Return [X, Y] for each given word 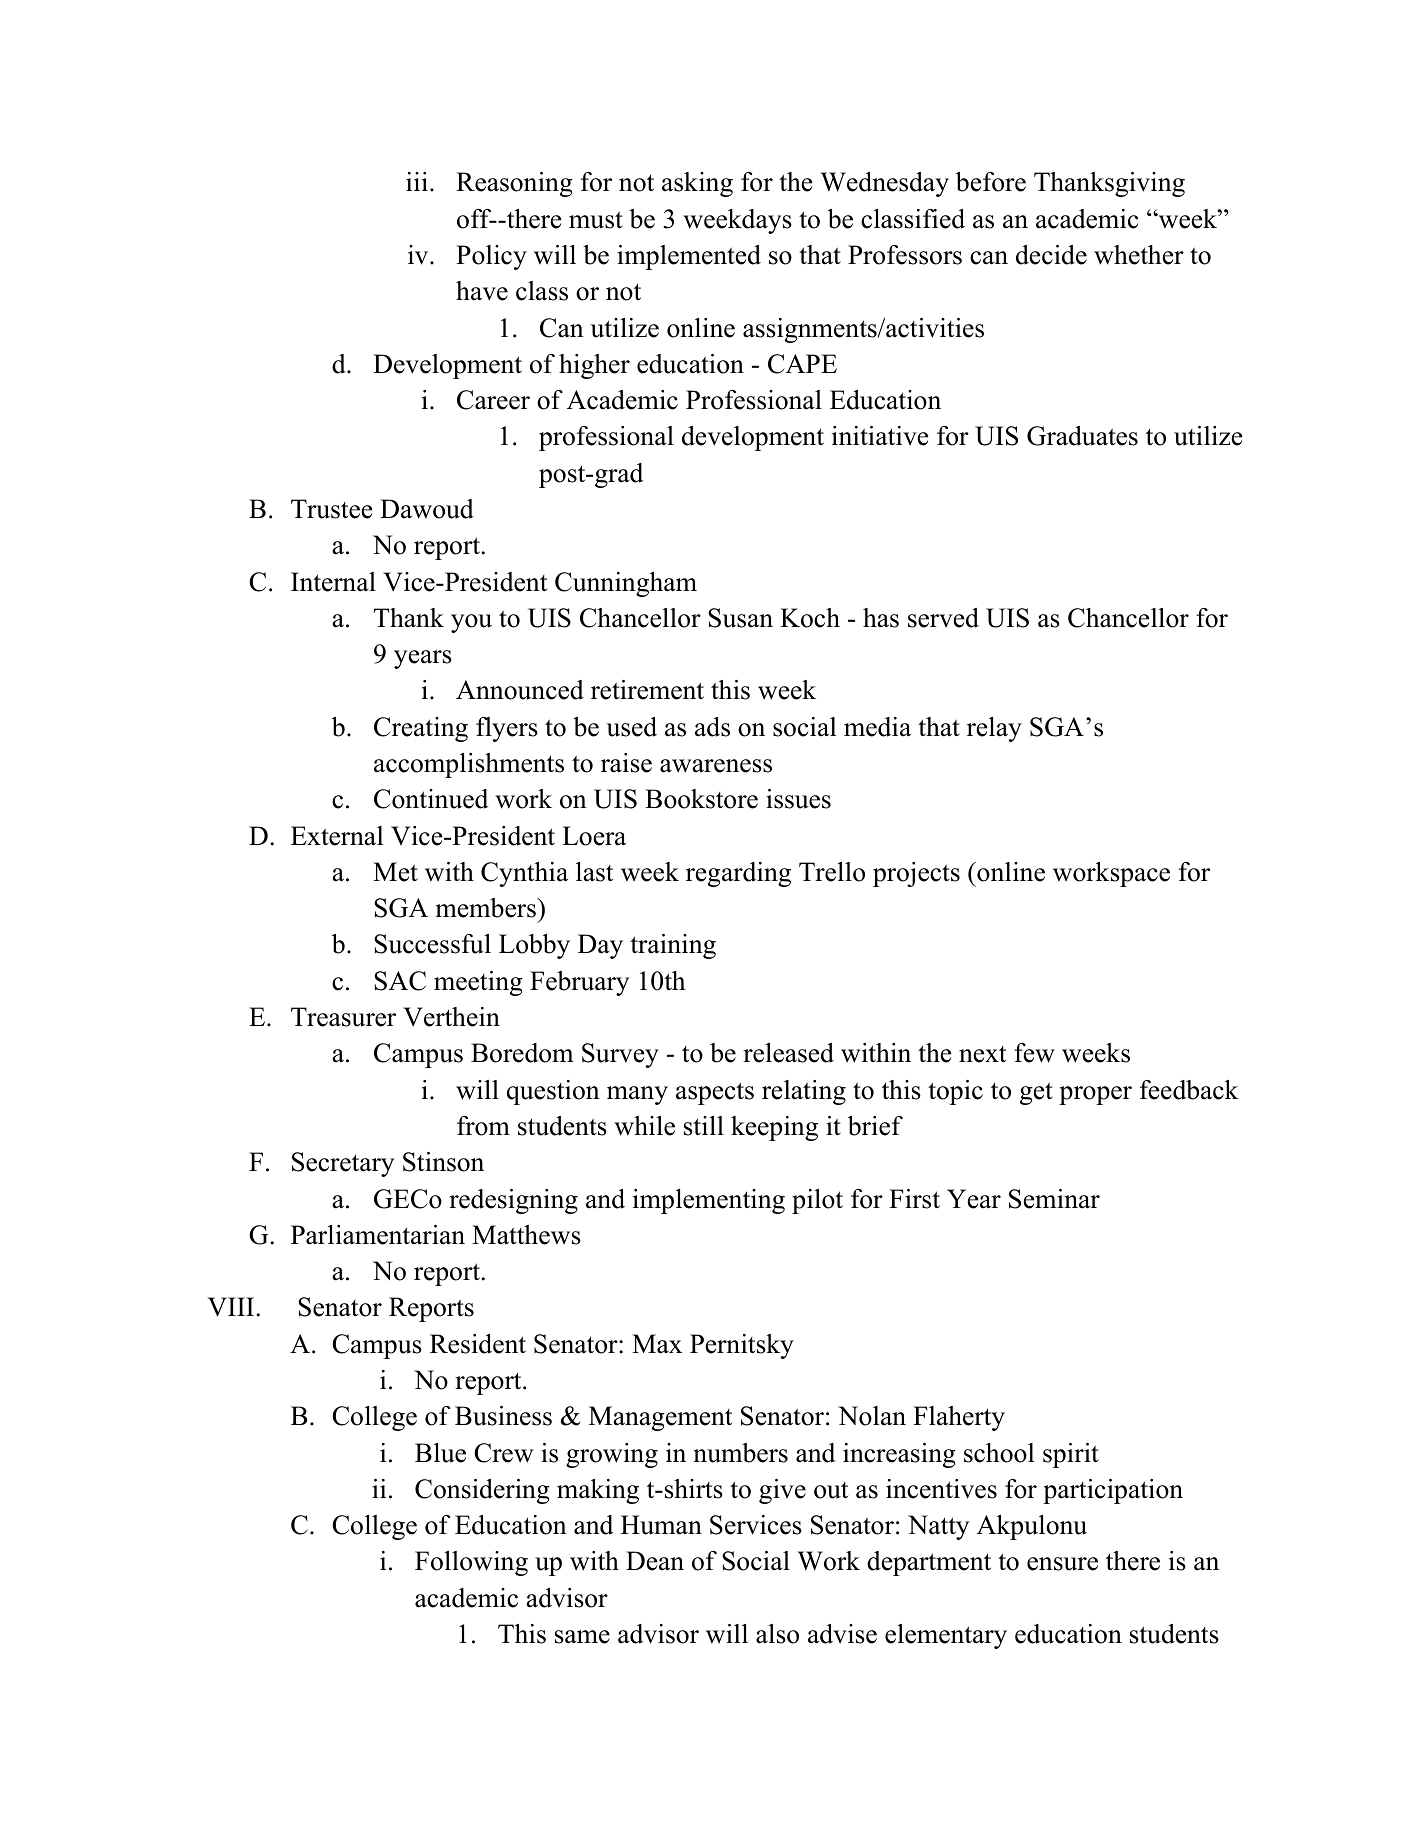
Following [471, 1563]
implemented [689, 257]
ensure [1062, 1564]
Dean [655, 1561]
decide [1051, 255]
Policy [491, 257]
